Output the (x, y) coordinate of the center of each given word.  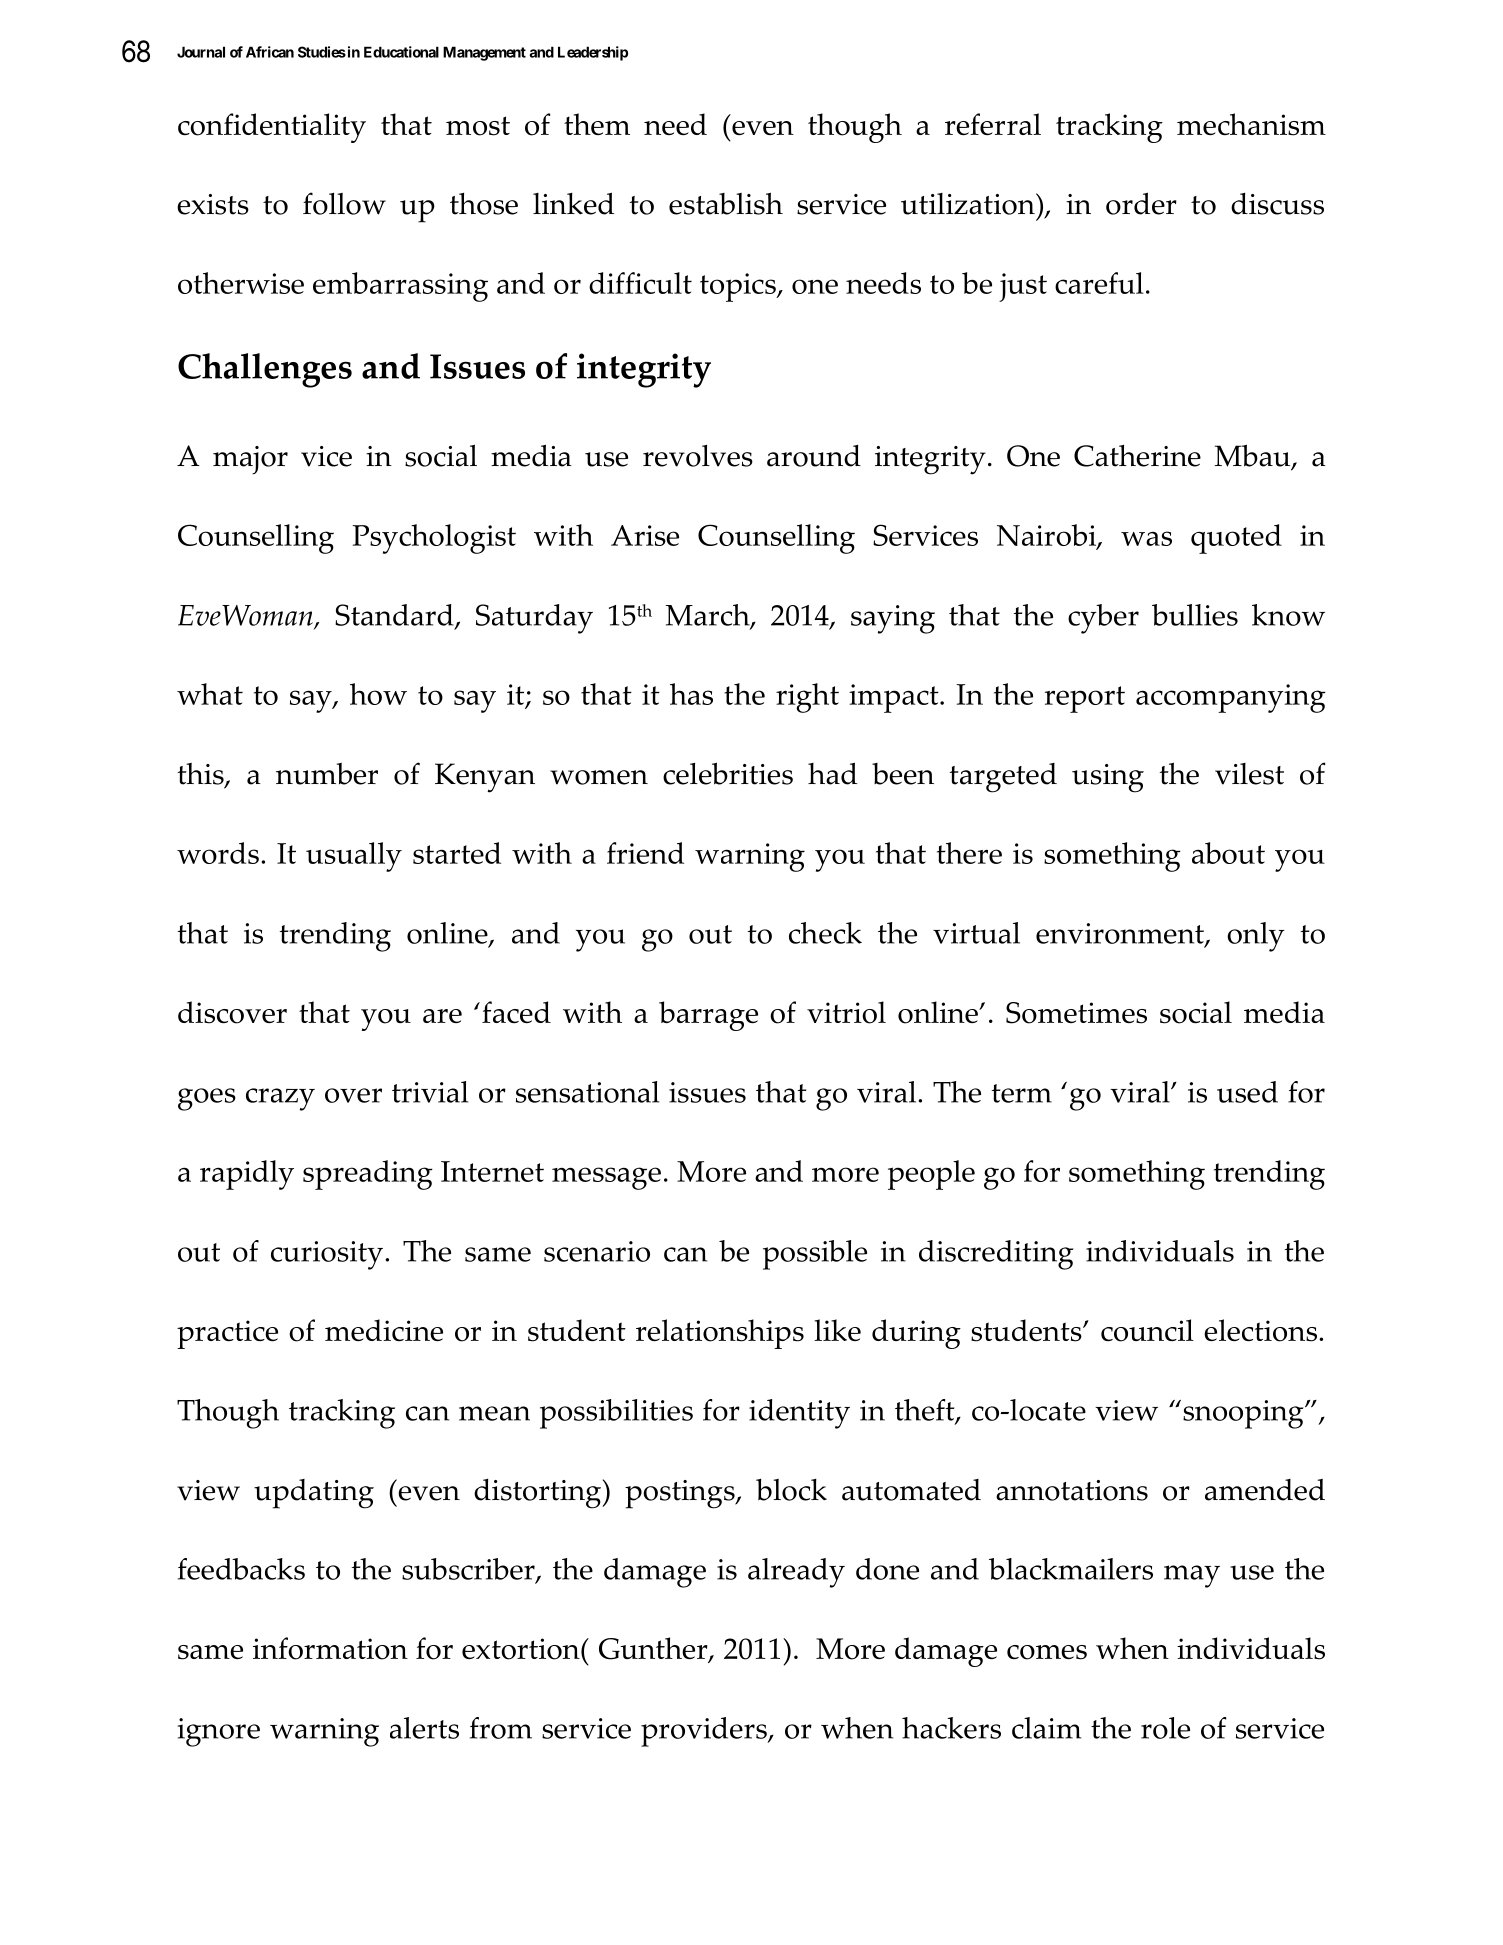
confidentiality (272, 128)
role (1165, 1728)
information (330, 1648)
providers (705, 1732)
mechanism (1251, 124)
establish (726, 203)
